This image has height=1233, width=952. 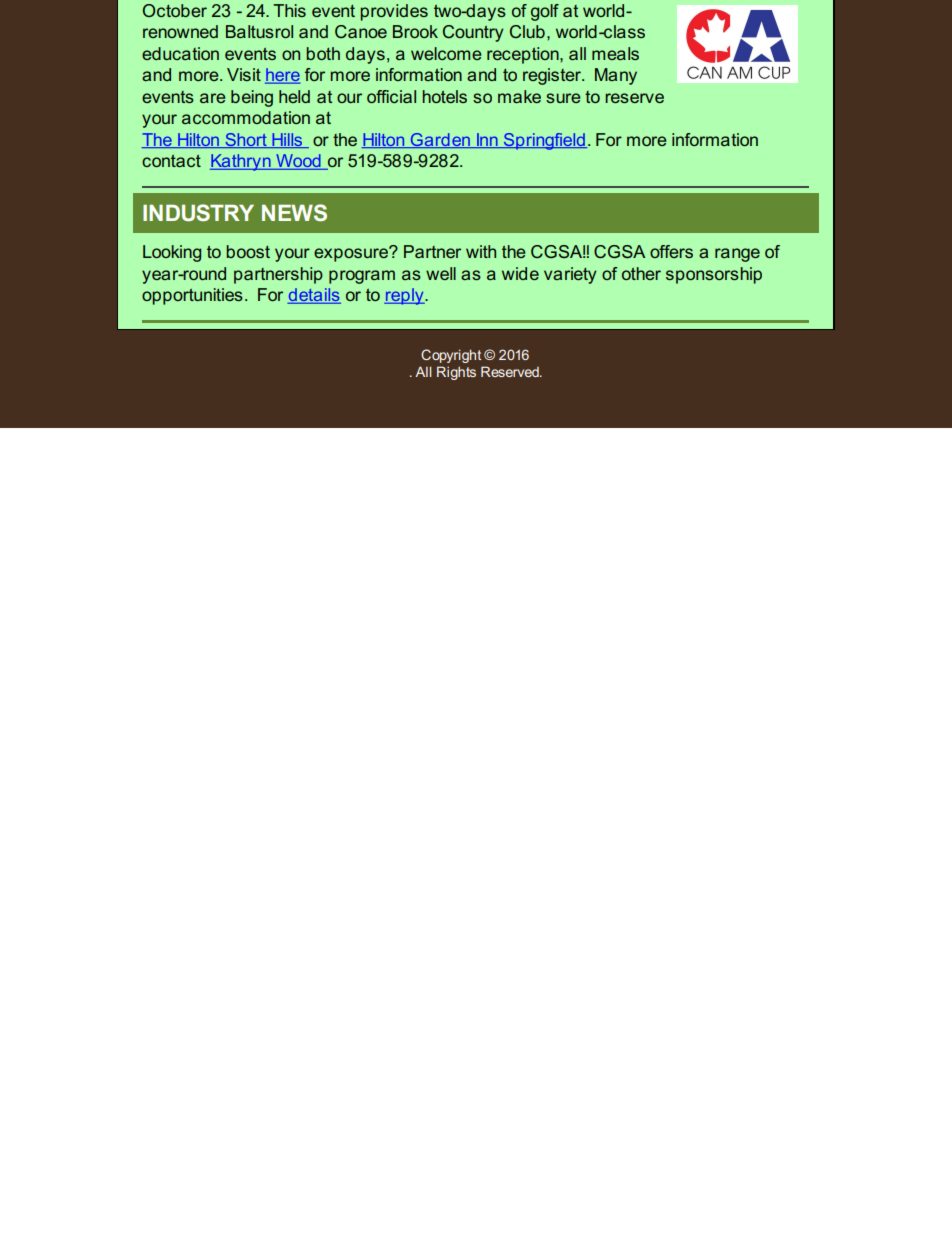 I want to click on boost, so click(x=248, y=251).
